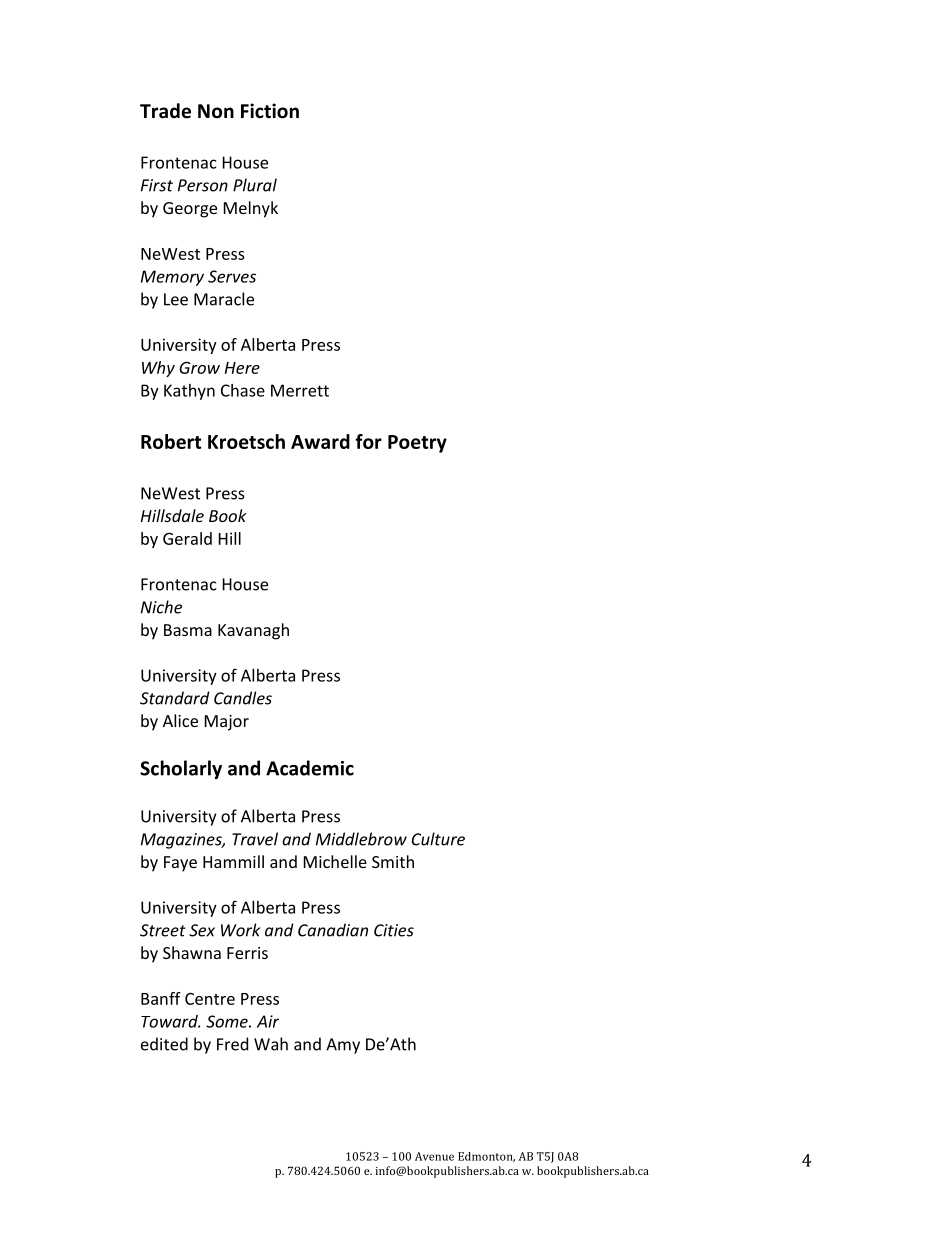  I want to click on Wah, so click(271, 1044).
